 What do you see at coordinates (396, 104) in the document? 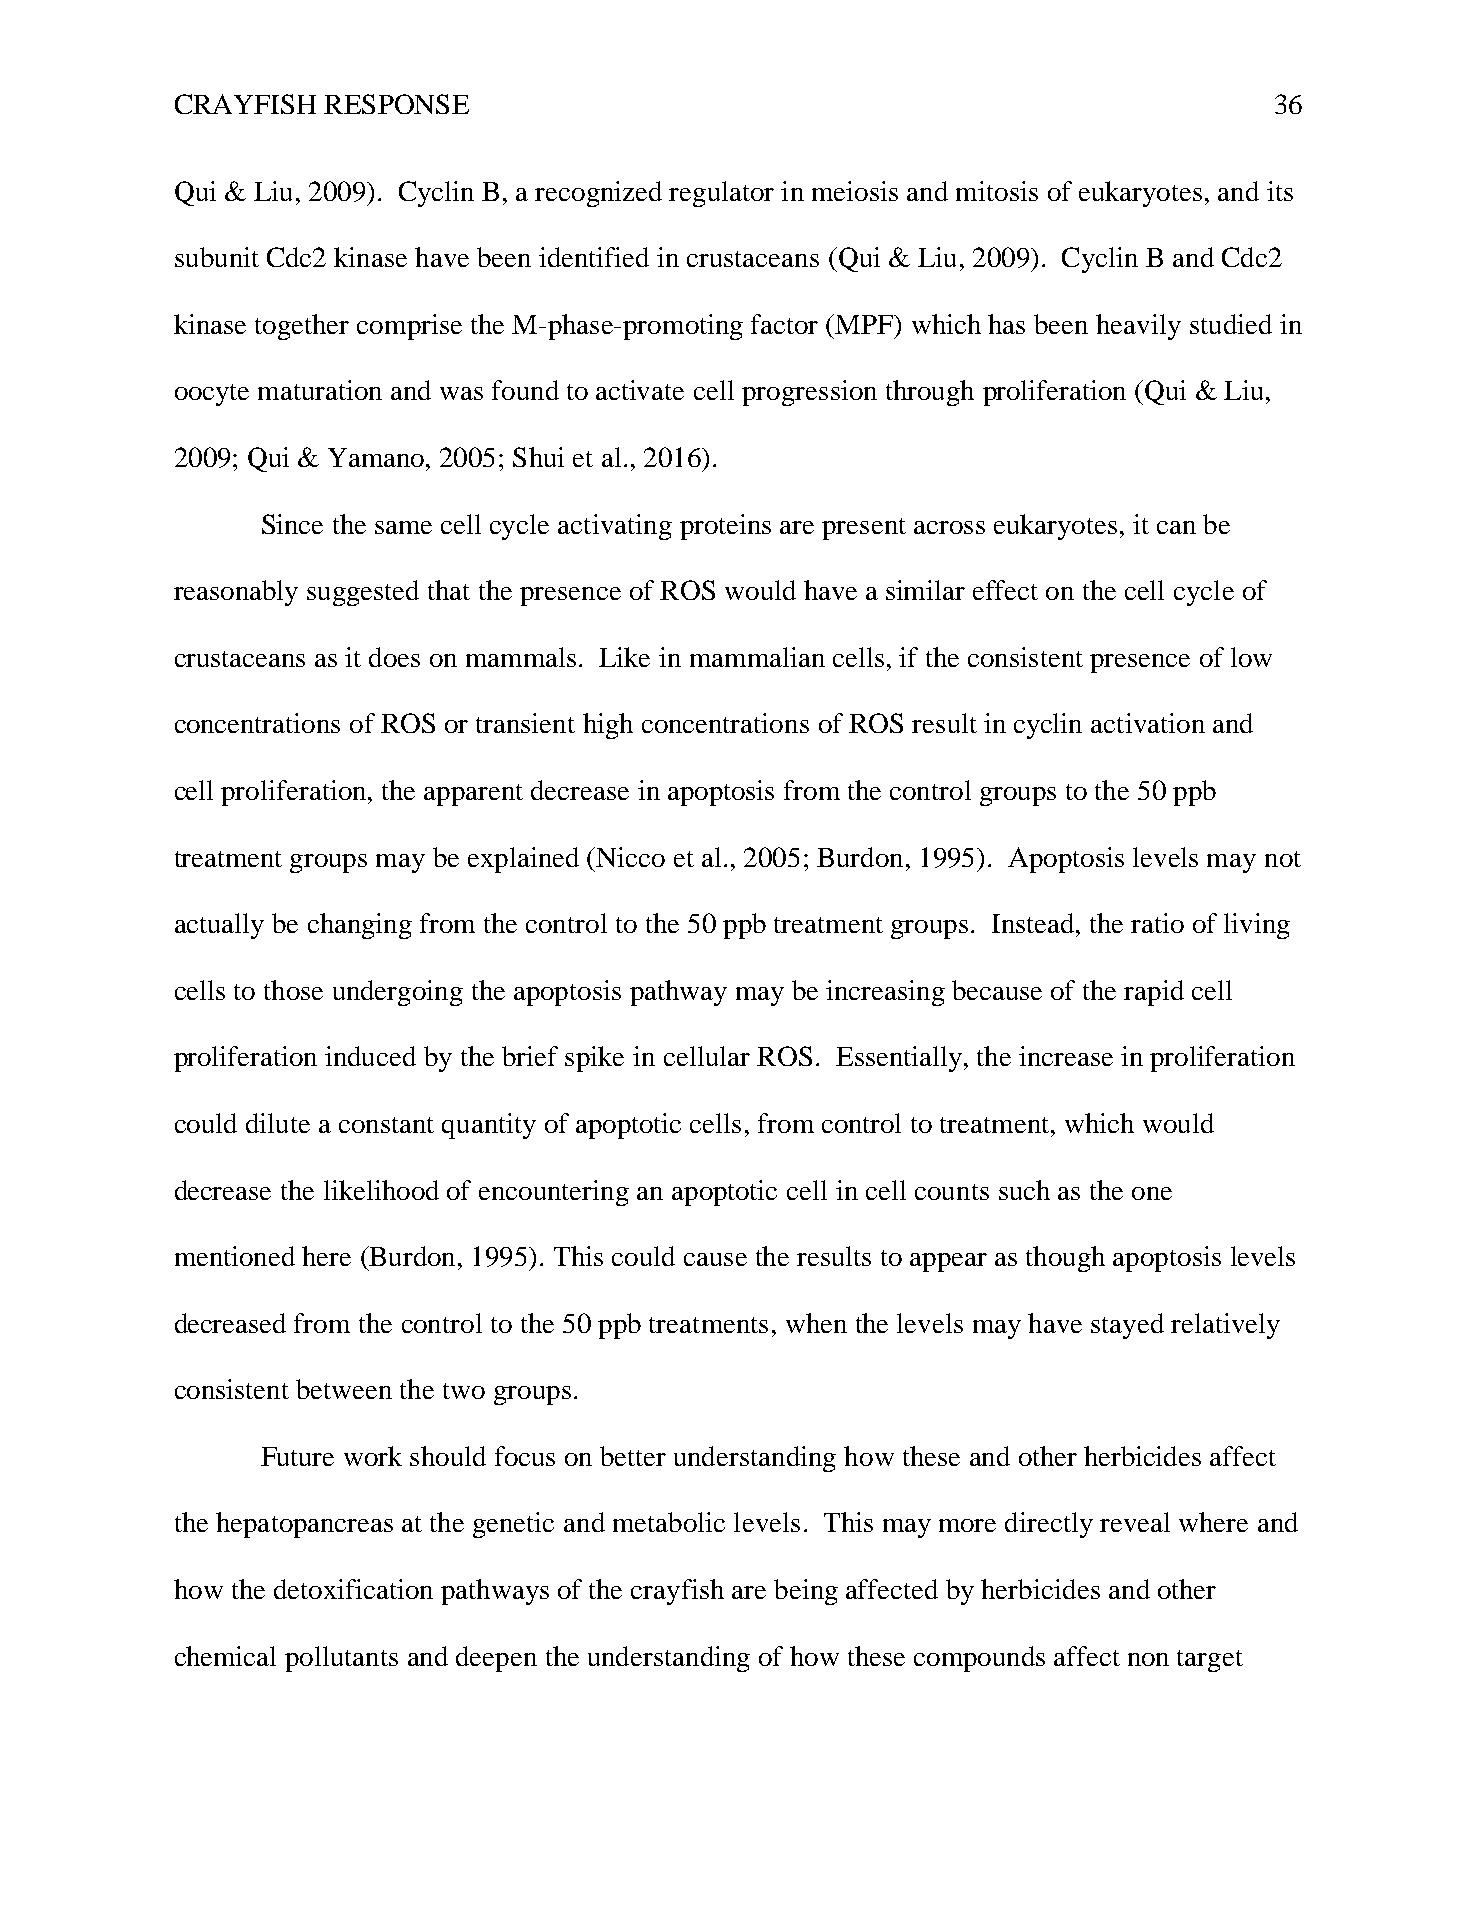
I see `RESPONSE` at bounding box center [396, 104].
